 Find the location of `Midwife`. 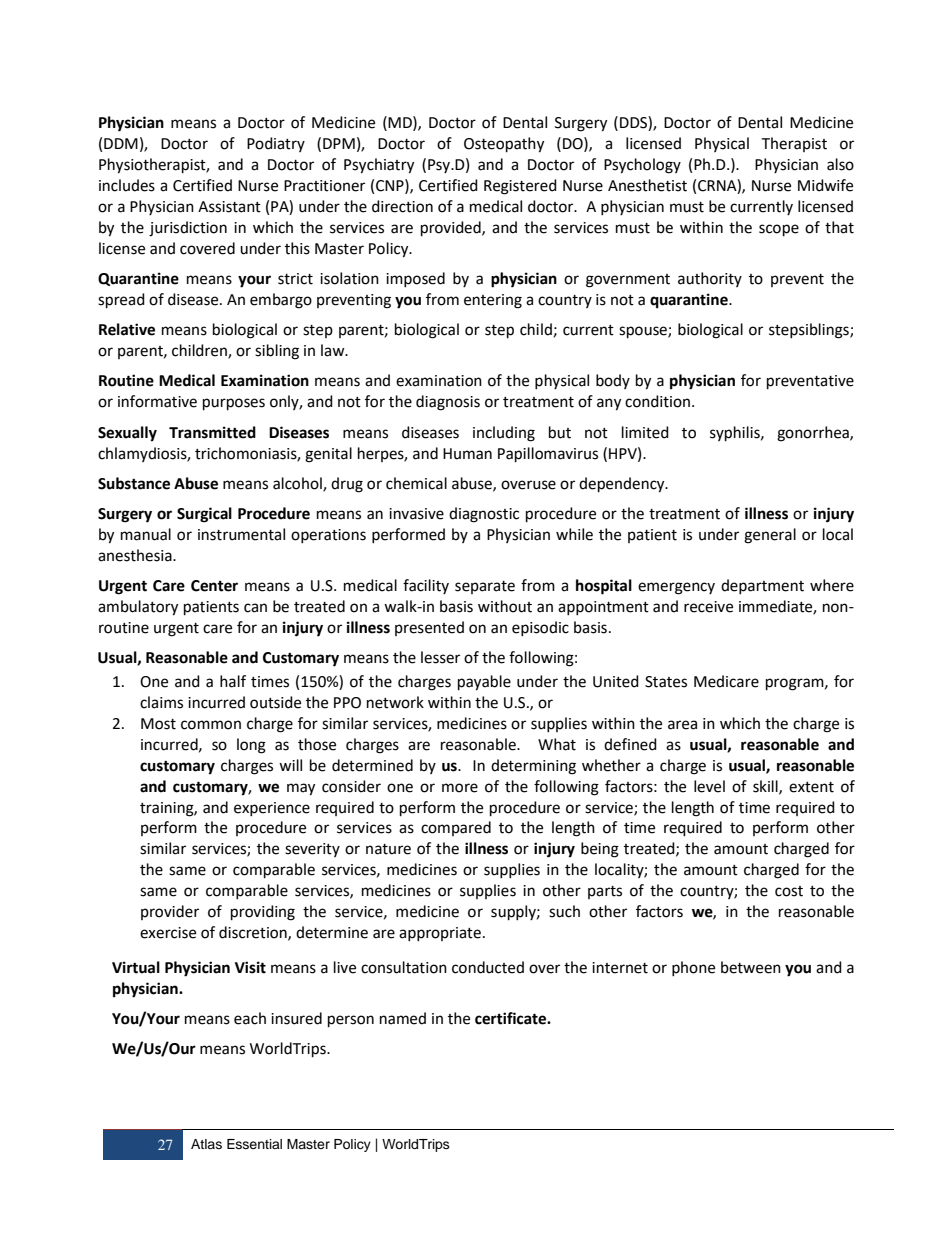

Midwife is located at coordinates (825, 185).
